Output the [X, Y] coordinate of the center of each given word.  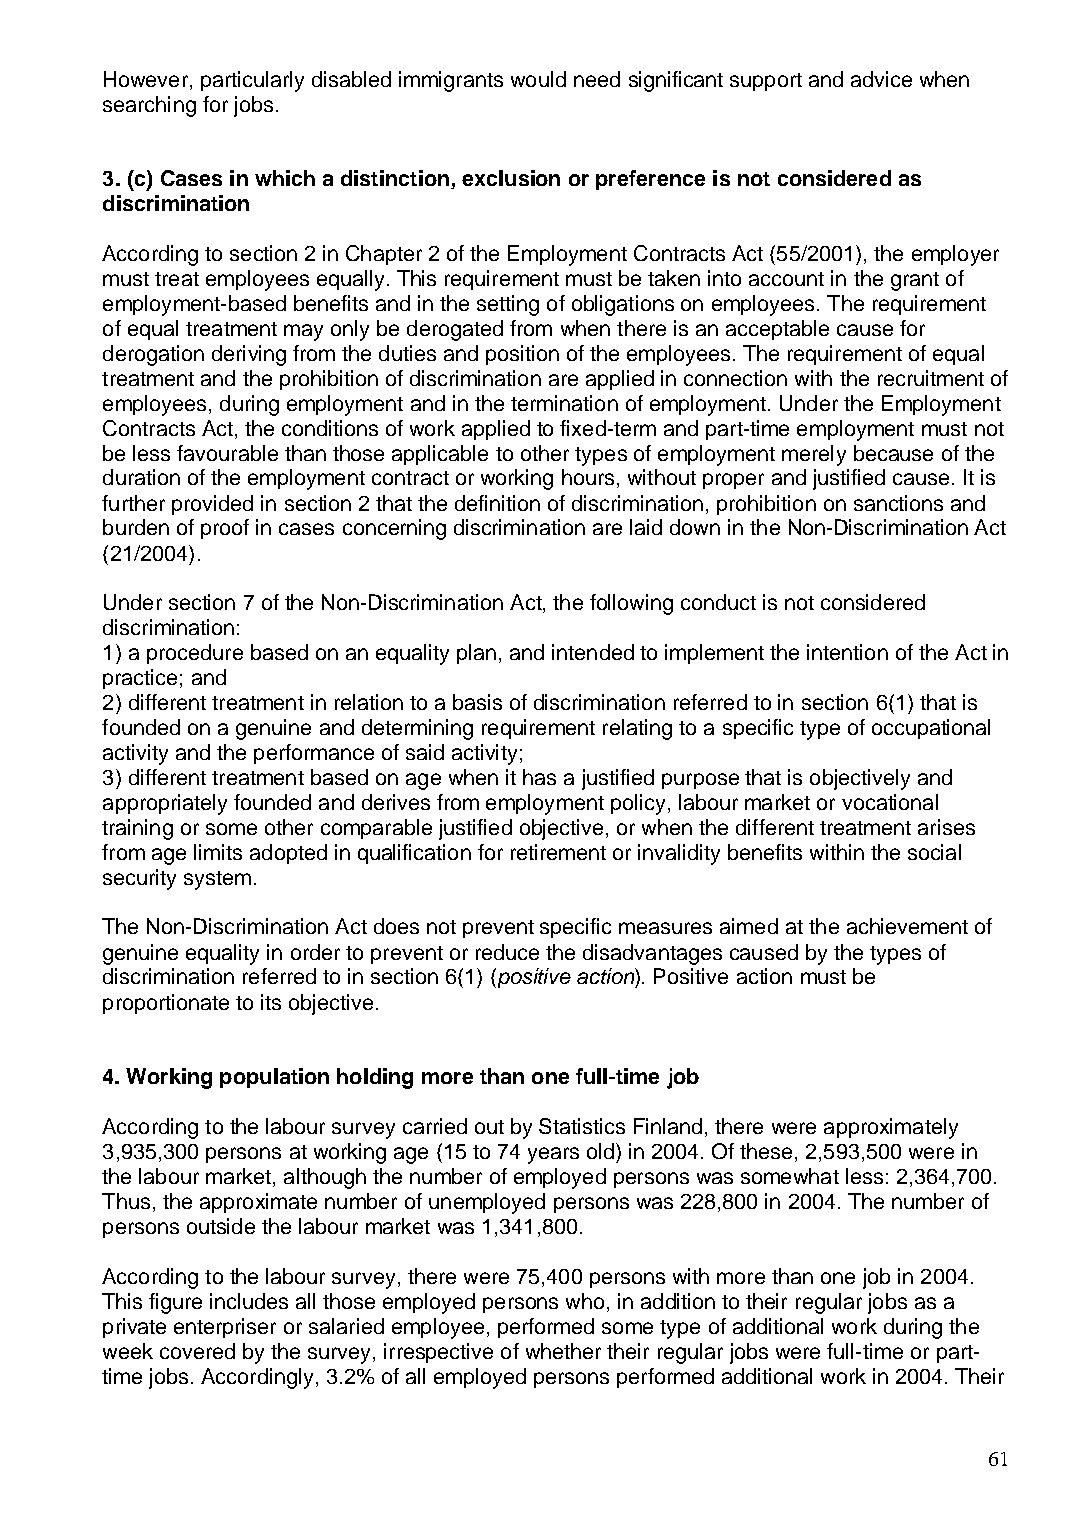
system [217, 880]
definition [497, 503]
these [766, 1151]
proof [225, 529]
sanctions [898, 503]
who [585, 1301]
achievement [907, 926]
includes [249, 1301]
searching [149, 106]
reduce [507, 952]
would [538, 79]
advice [881, 79]
